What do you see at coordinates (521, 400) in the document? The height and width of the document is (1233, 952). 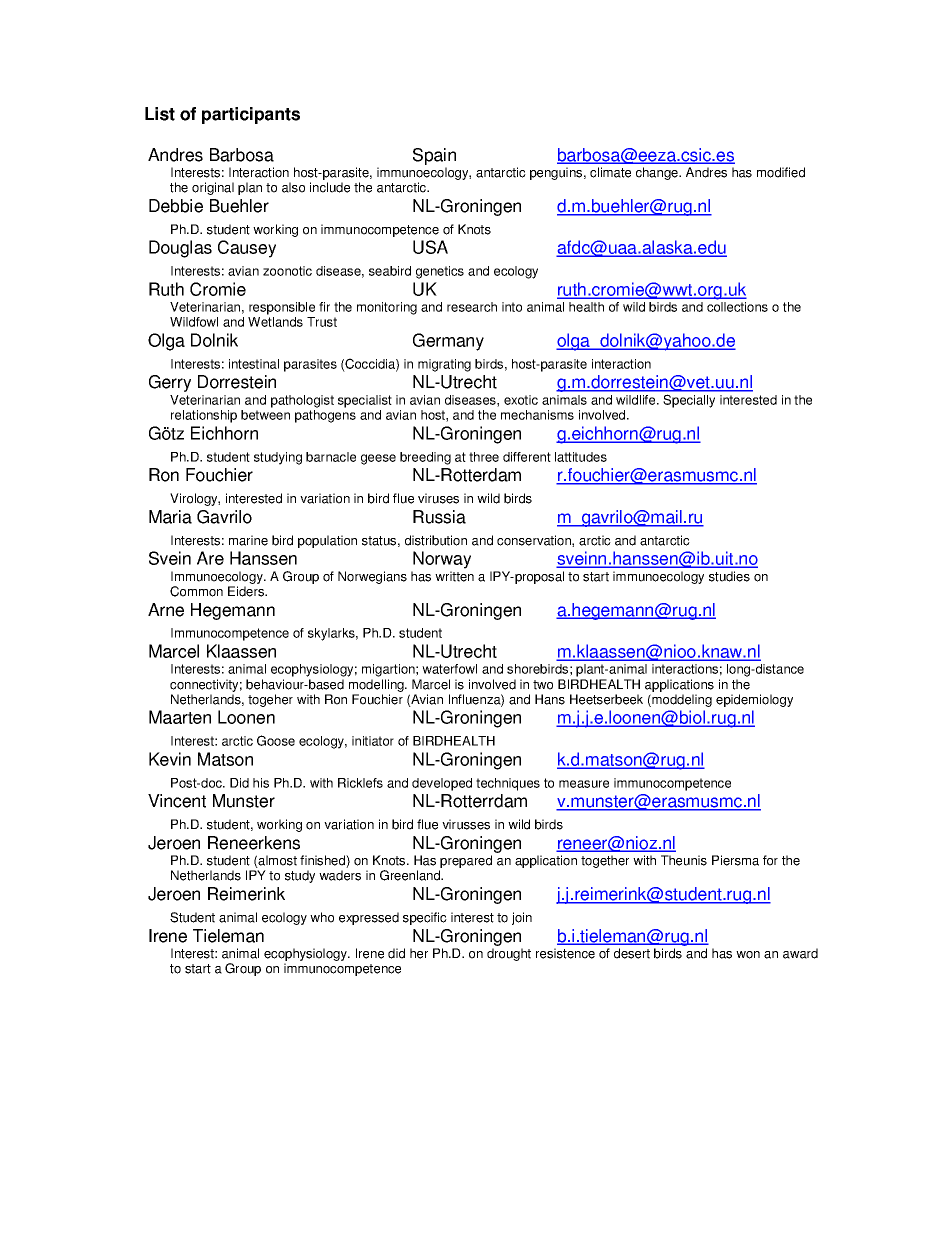 I see `exotic` at bounding box center [521, 400].
